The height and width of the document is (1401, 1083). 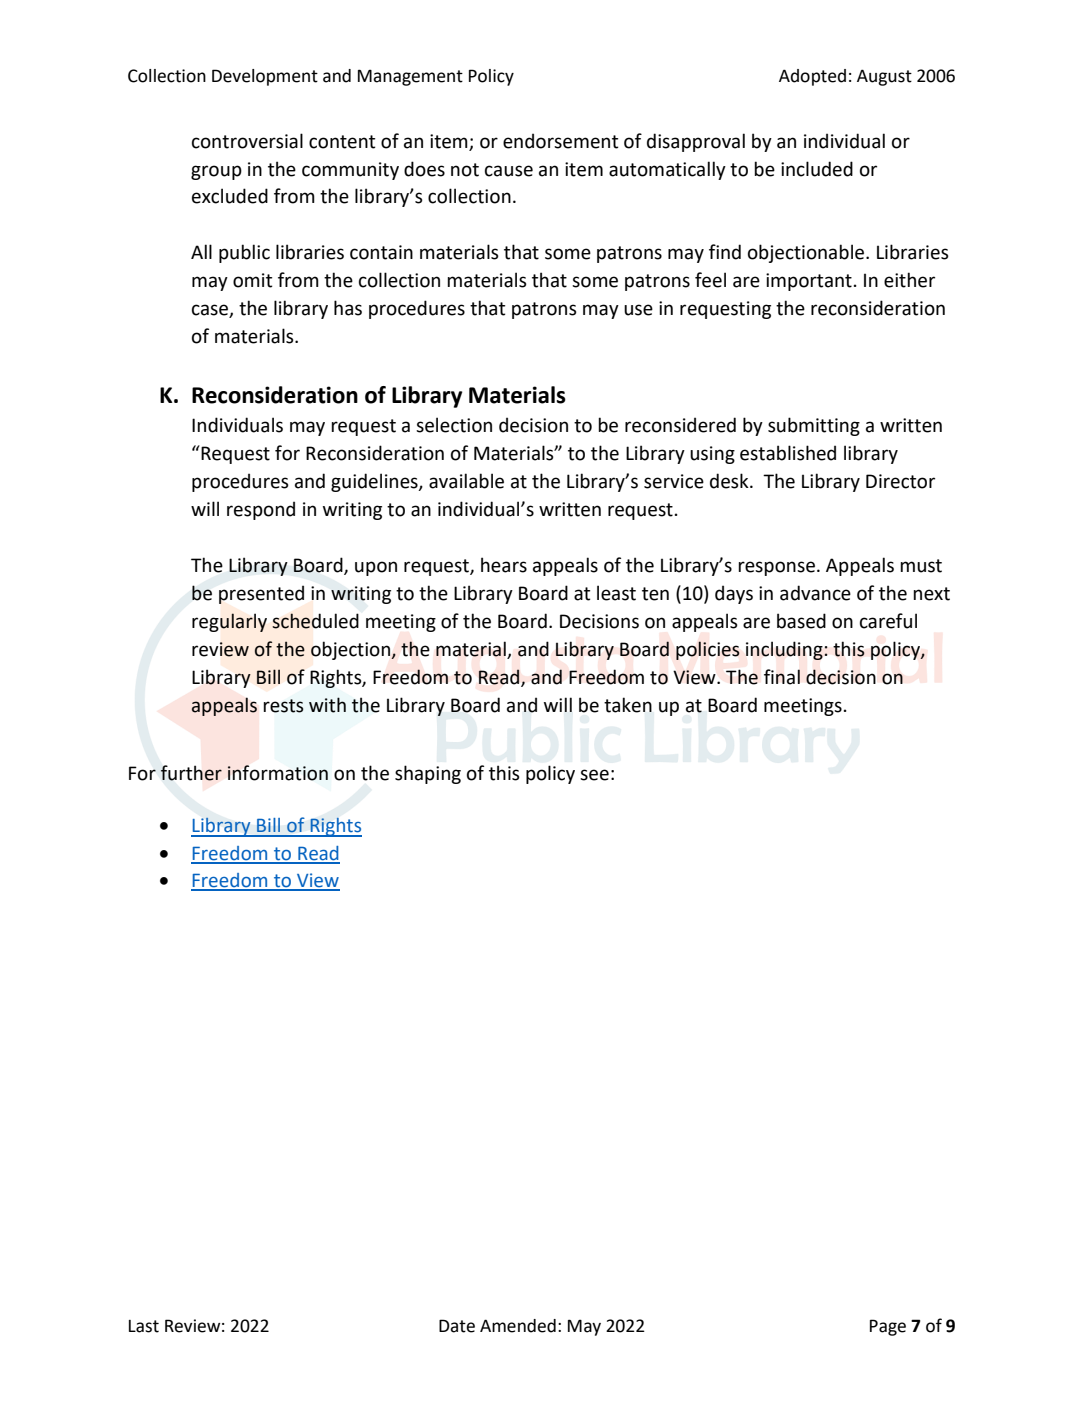 What do you see at coordinates (594, 775) in the document?
I see `see` at bounding box center [594, 775].
